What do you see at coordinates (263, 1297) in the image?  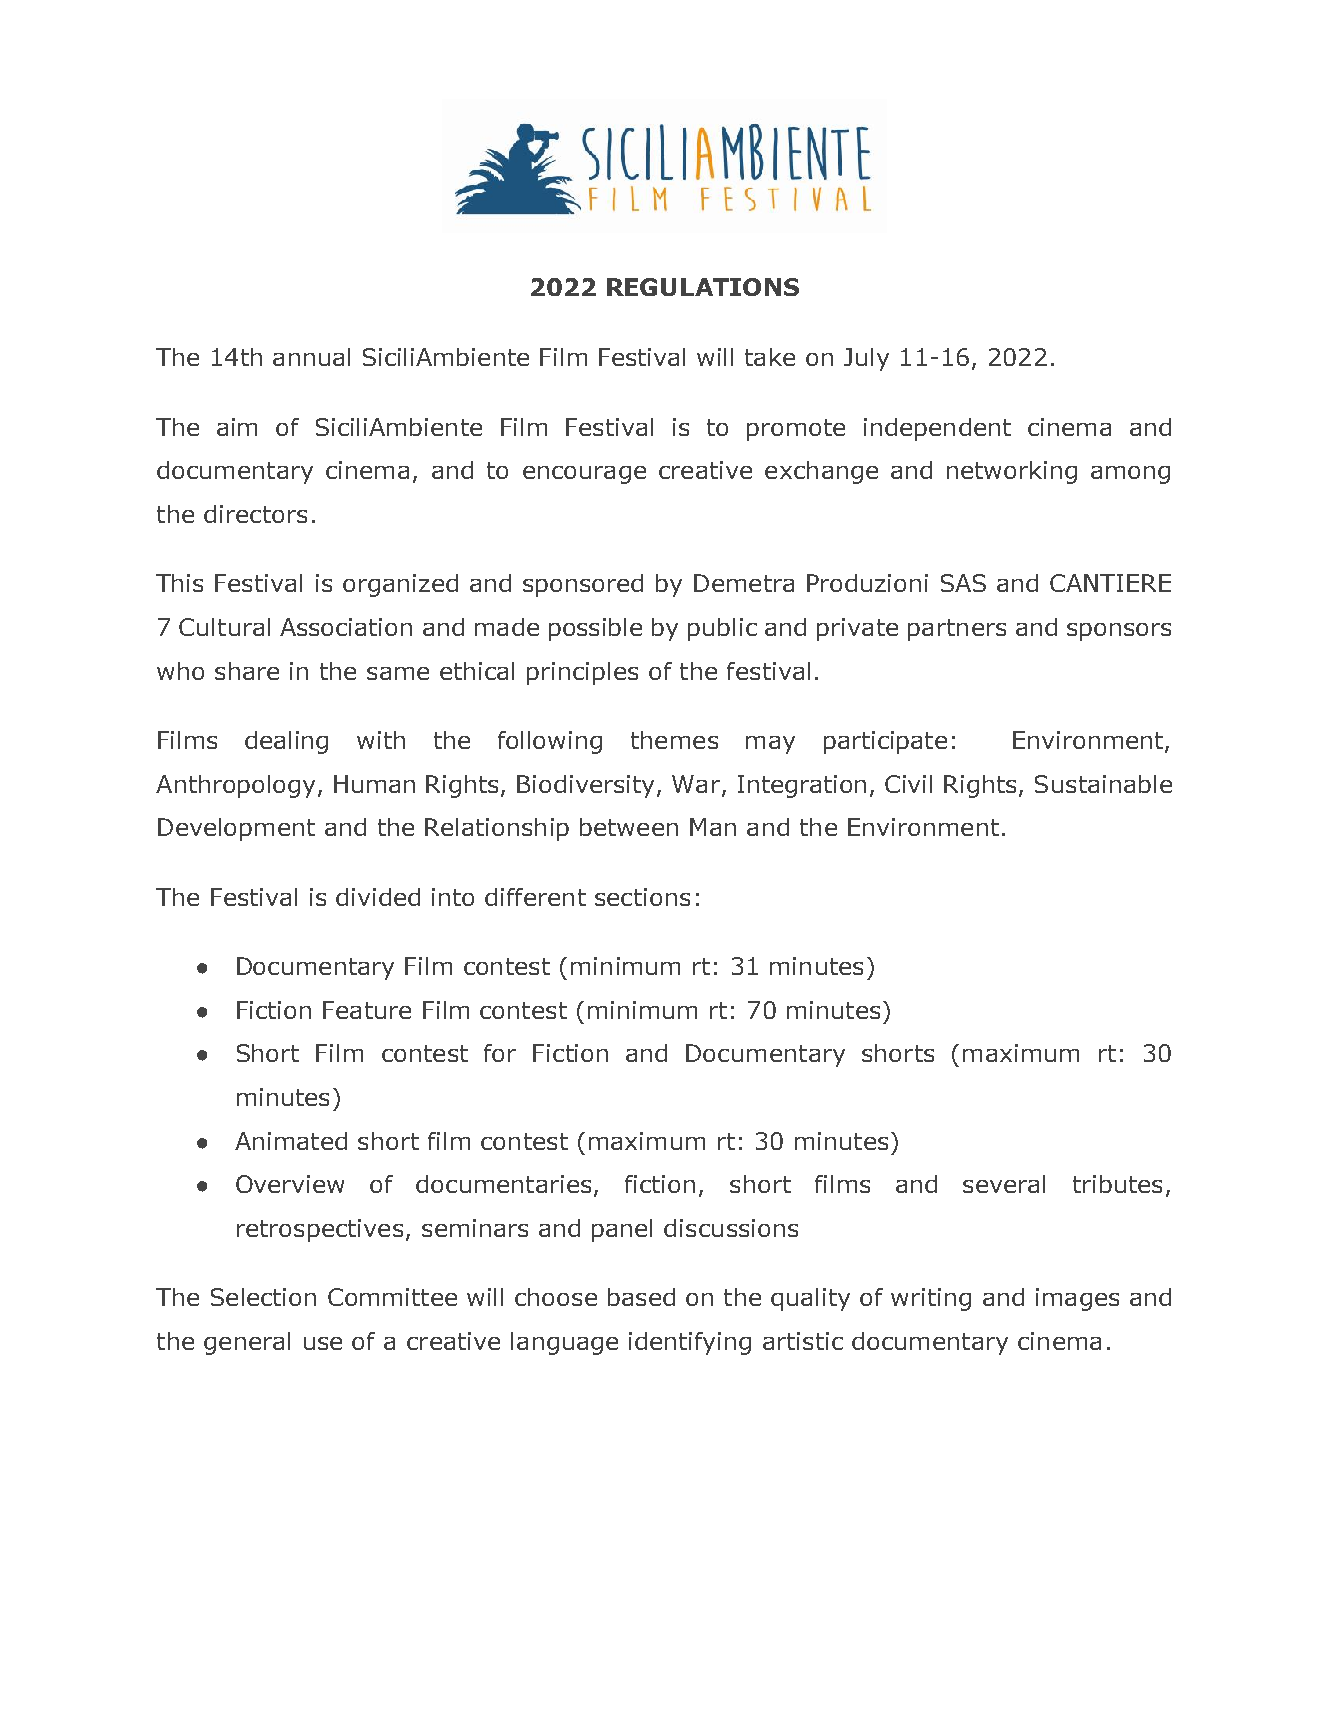 I see `Selection` at bounding box center [263, 1297].
